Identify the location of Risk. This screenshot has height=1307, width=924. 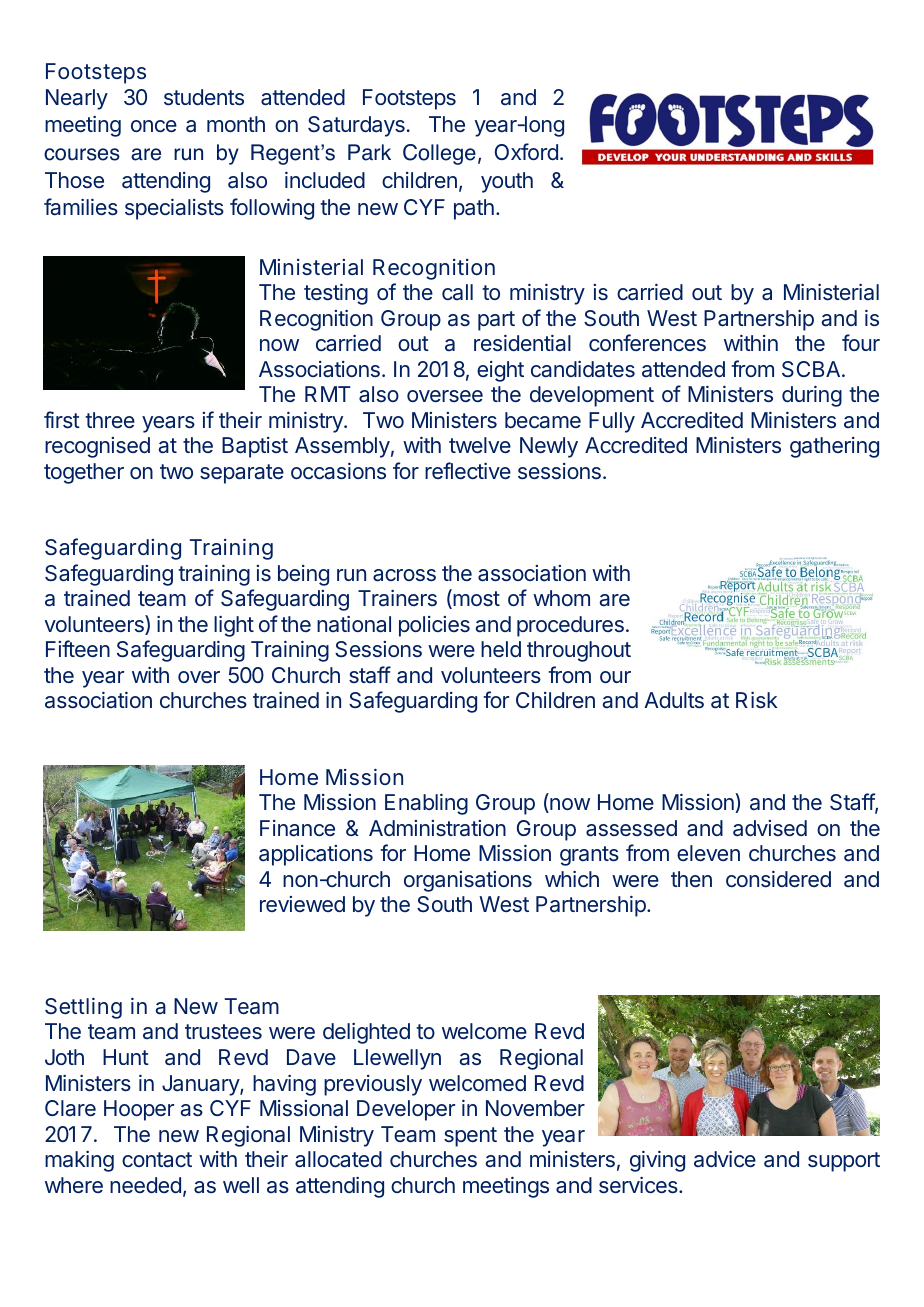
(757, 700).
